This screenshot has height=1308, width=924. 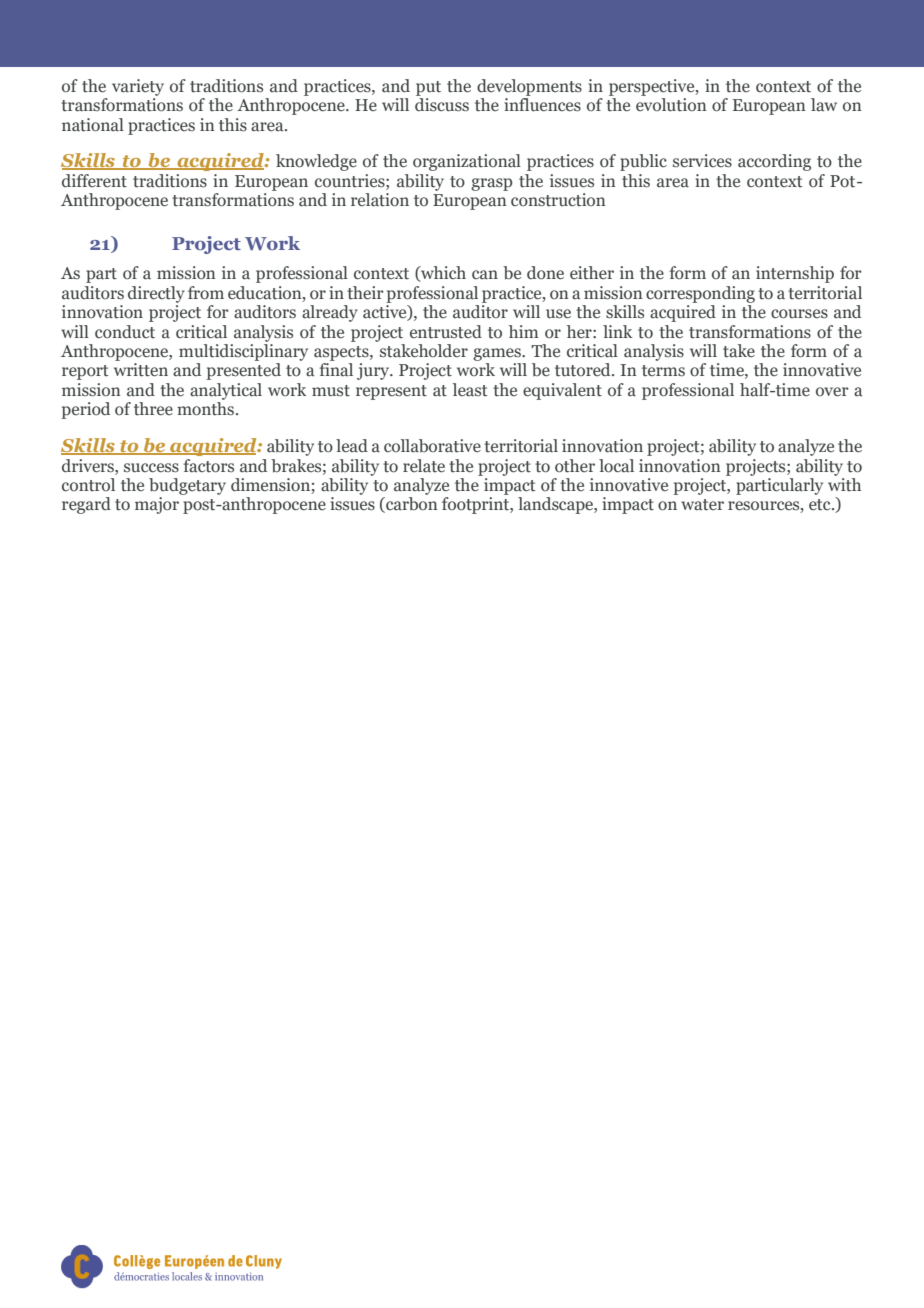 I want to click on games, so click(x=498, y=354).
